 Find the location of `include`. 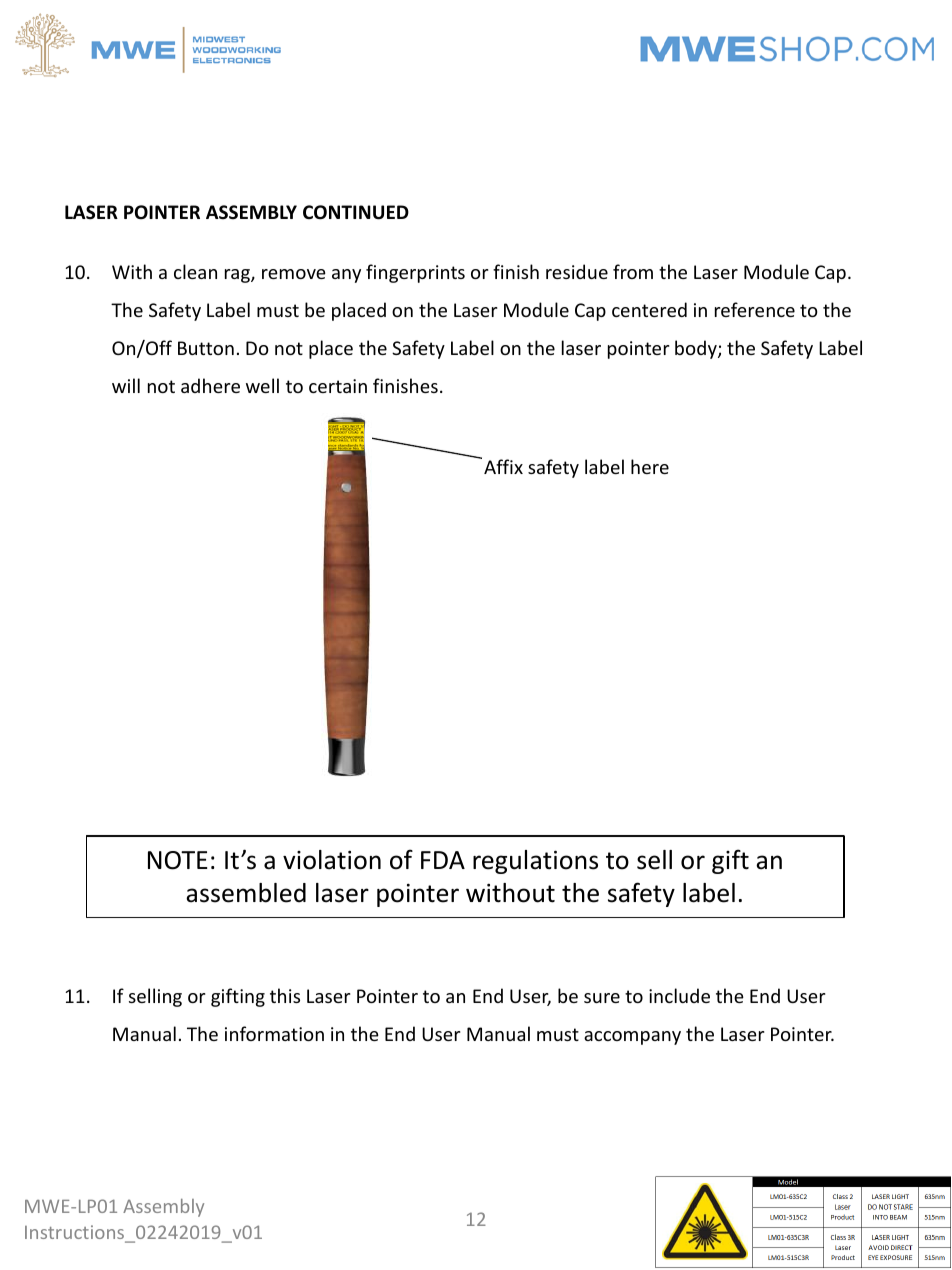

include is located at coordinates (679, 995).
